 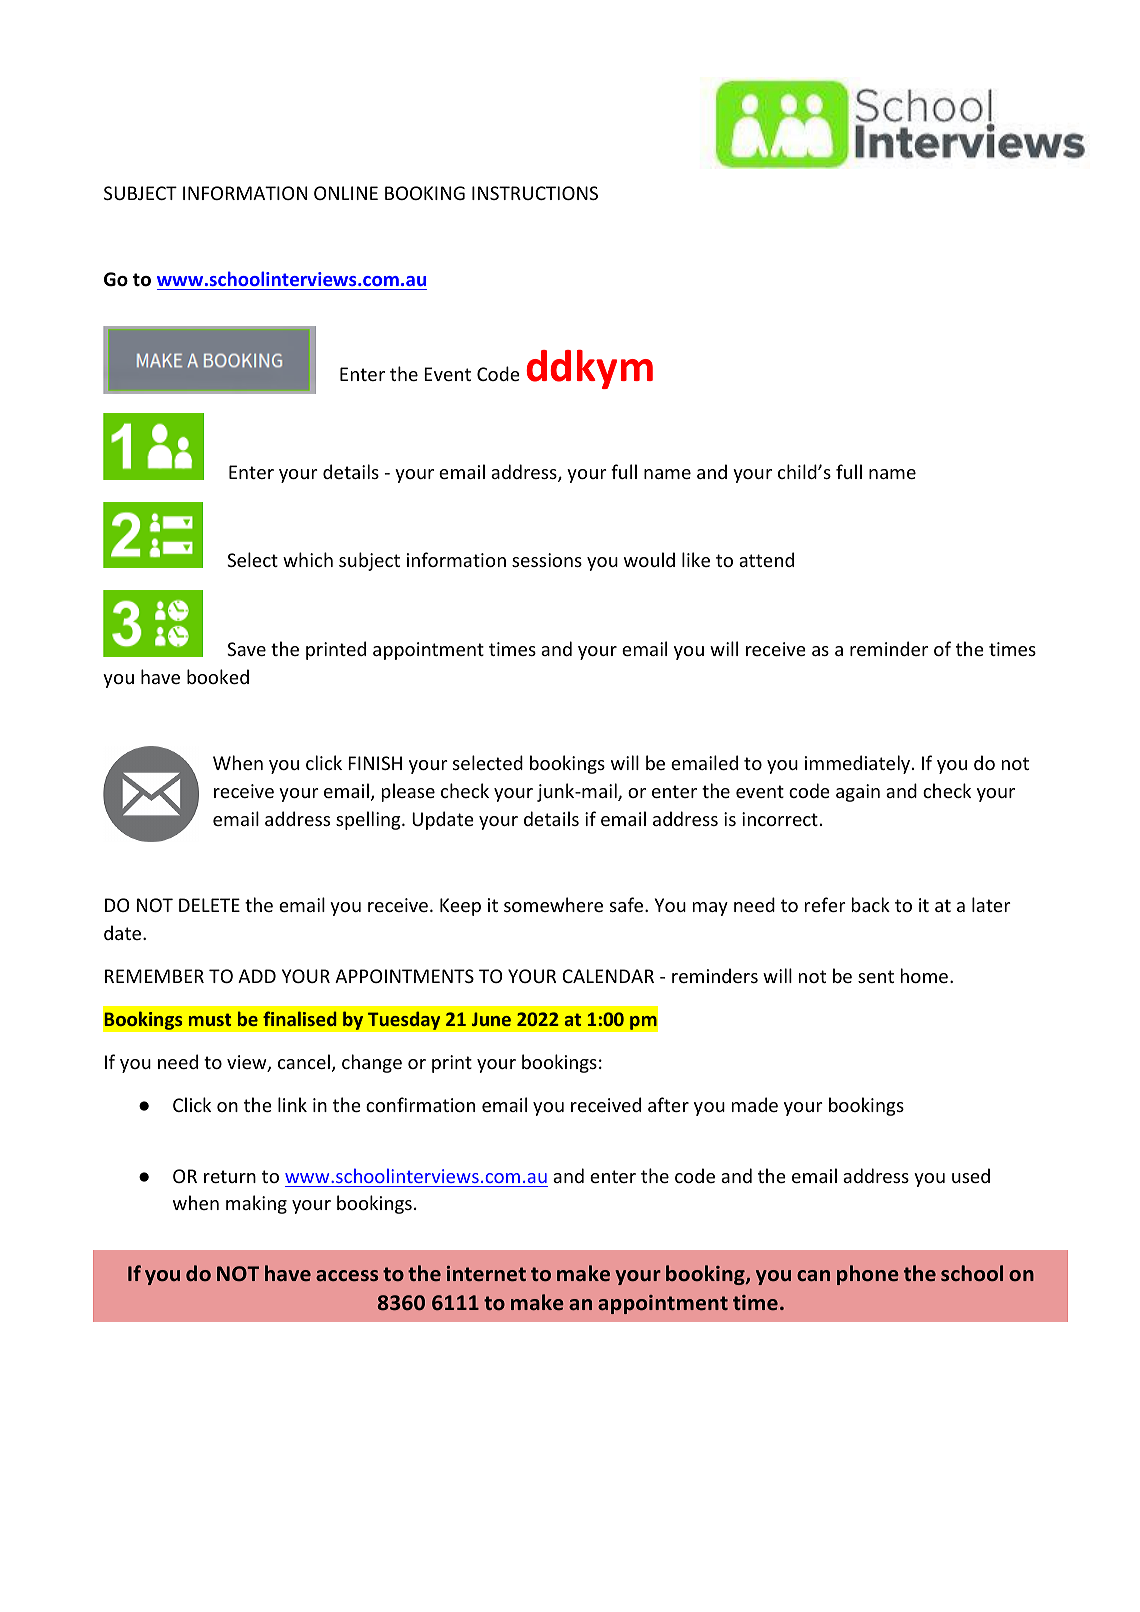 I want to click on finalised, so click(x=299, y=1018).
